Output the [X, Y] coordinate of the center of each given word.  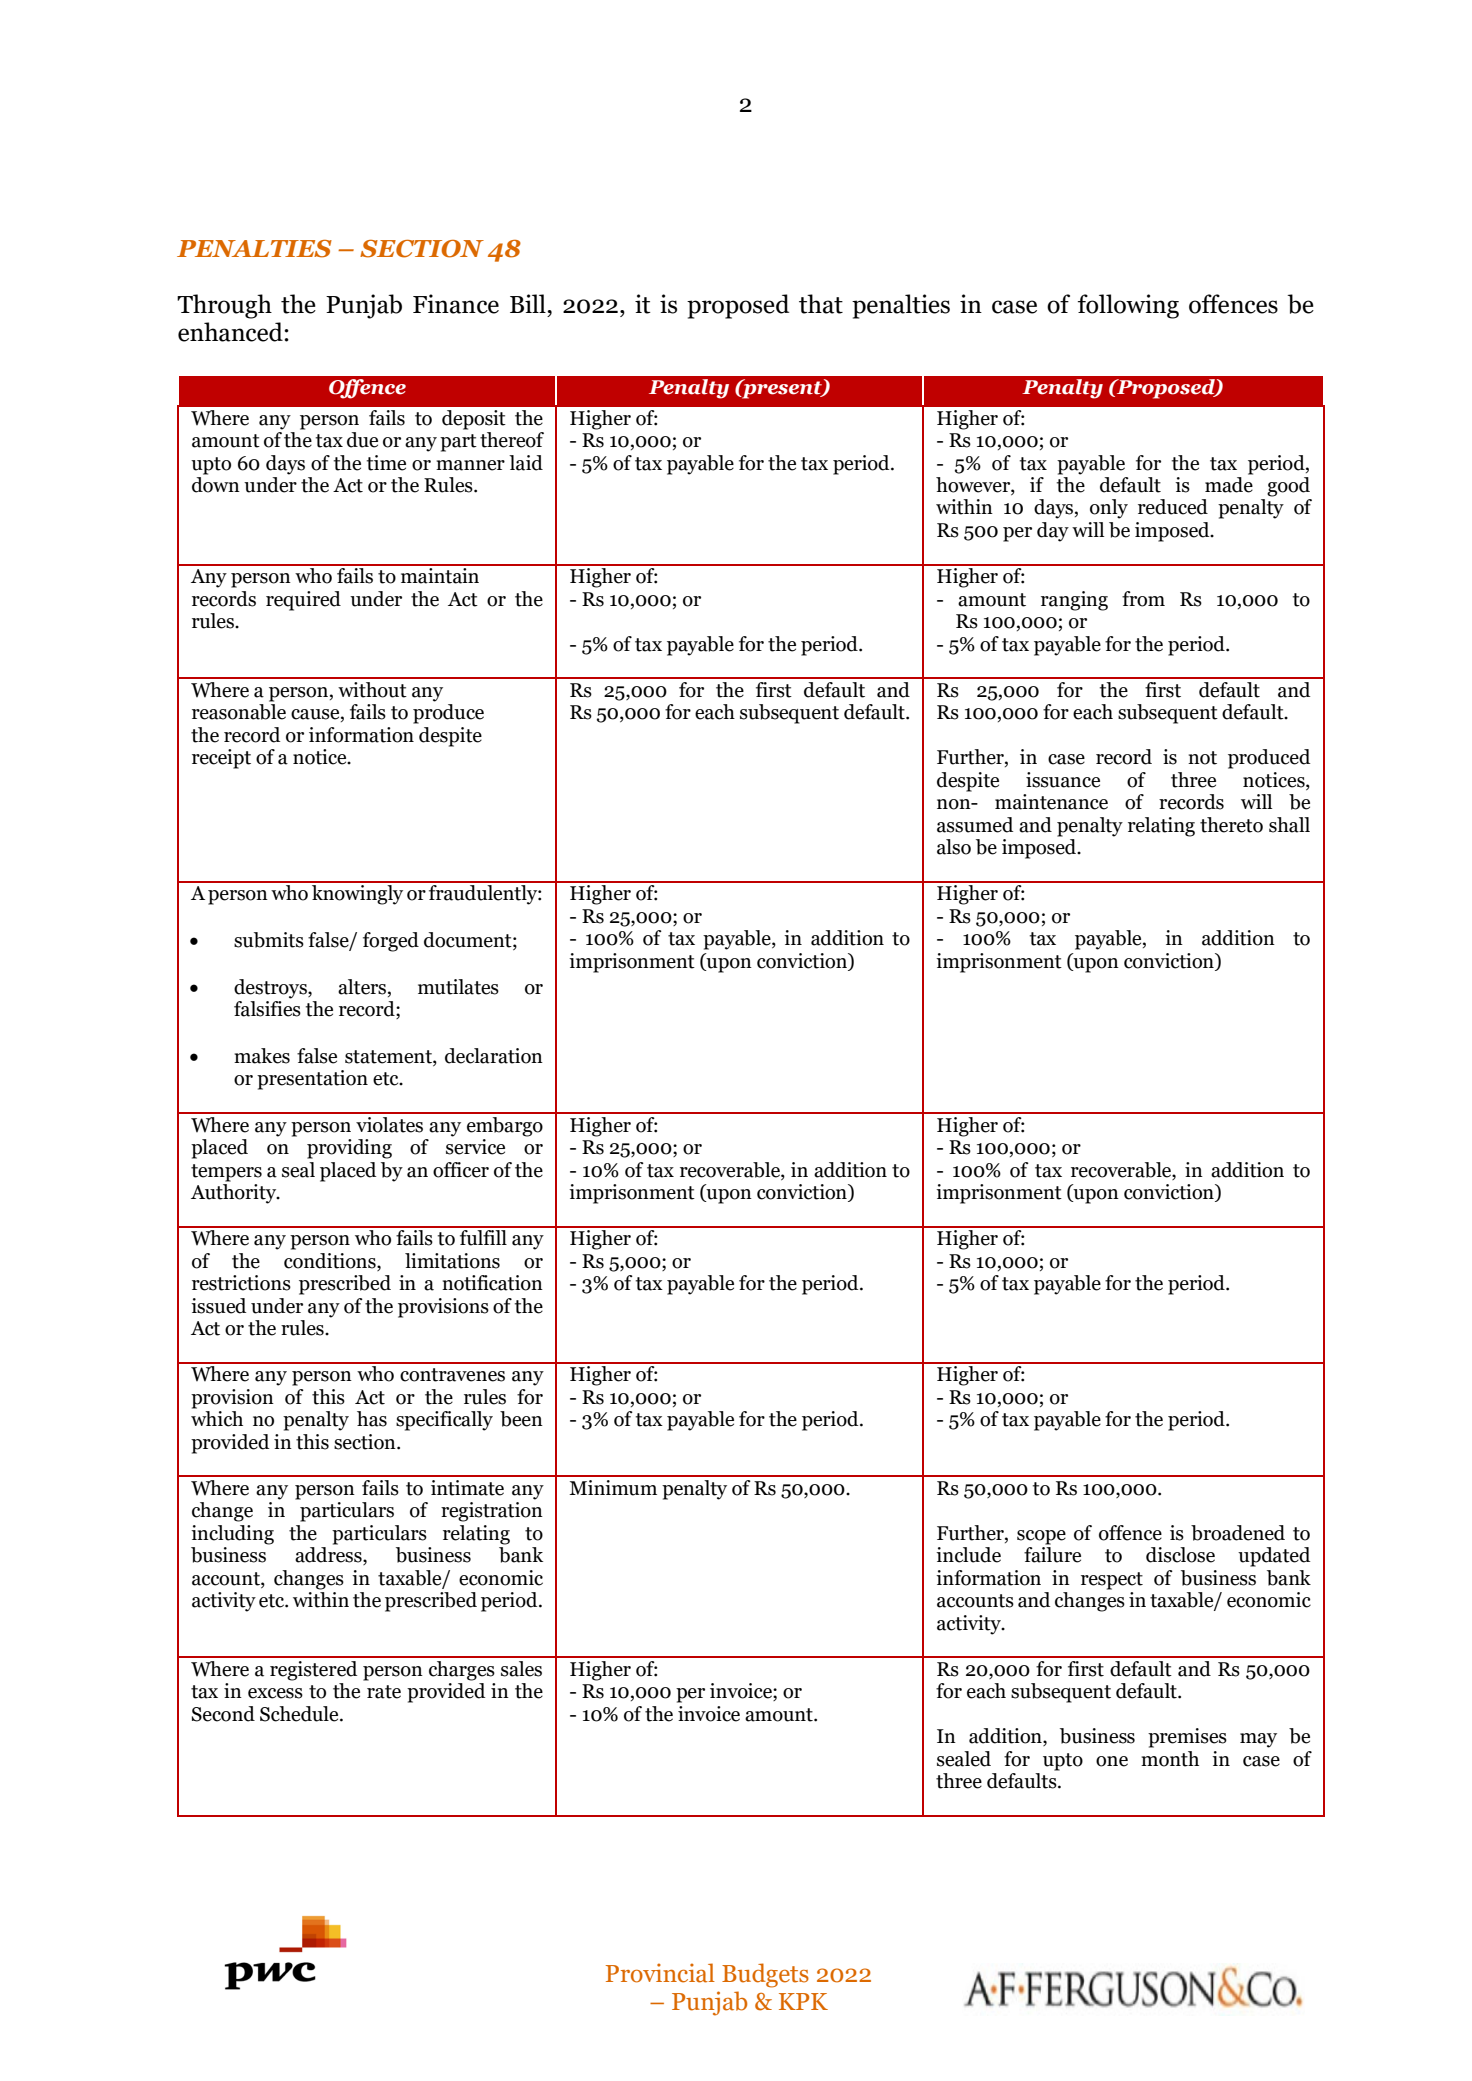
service [475, 1147]
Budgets [765, 1975]
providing [349, 1149]
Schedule [300, 1714]
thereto [1231, 825]
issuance [1063, 780]
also [954, 847]
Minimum [613, 1488]
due [362, 440]
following [1128, 306]
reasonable [239, 712]
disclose [1180, 1555]
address [329, 1556]
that [821, 304]
